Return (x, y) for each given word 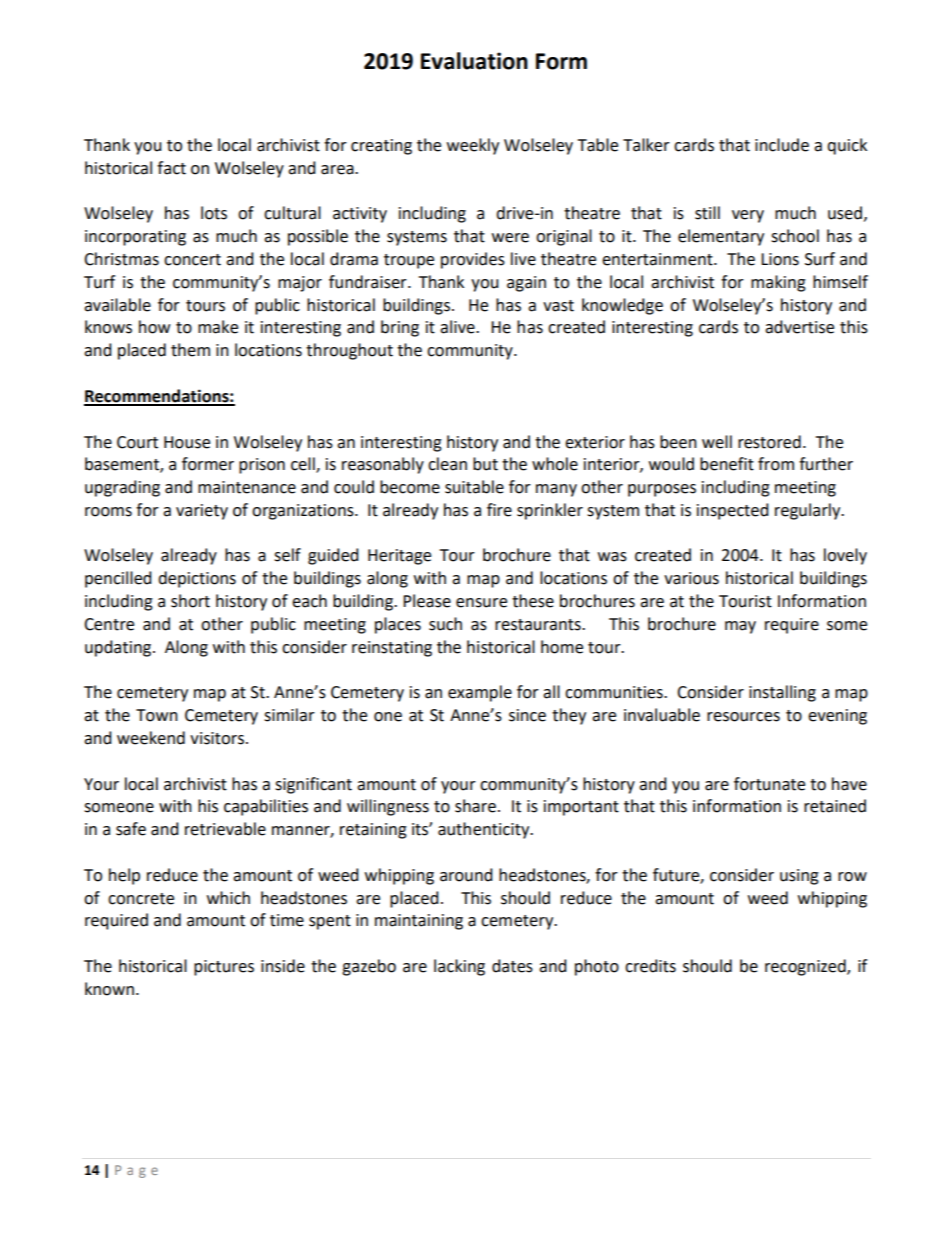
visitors (217, 738)
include (782, 145)
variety (202, 512)
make (218, 327)
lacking (459, 967)
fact (171, 168)
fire (499, 510)
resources (743, 717)
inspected (733, 511)
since (527, 715)
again (526, 284)
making (778, 283)
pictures (224, 968)
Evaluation (474, 61)
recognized (806, 967)
